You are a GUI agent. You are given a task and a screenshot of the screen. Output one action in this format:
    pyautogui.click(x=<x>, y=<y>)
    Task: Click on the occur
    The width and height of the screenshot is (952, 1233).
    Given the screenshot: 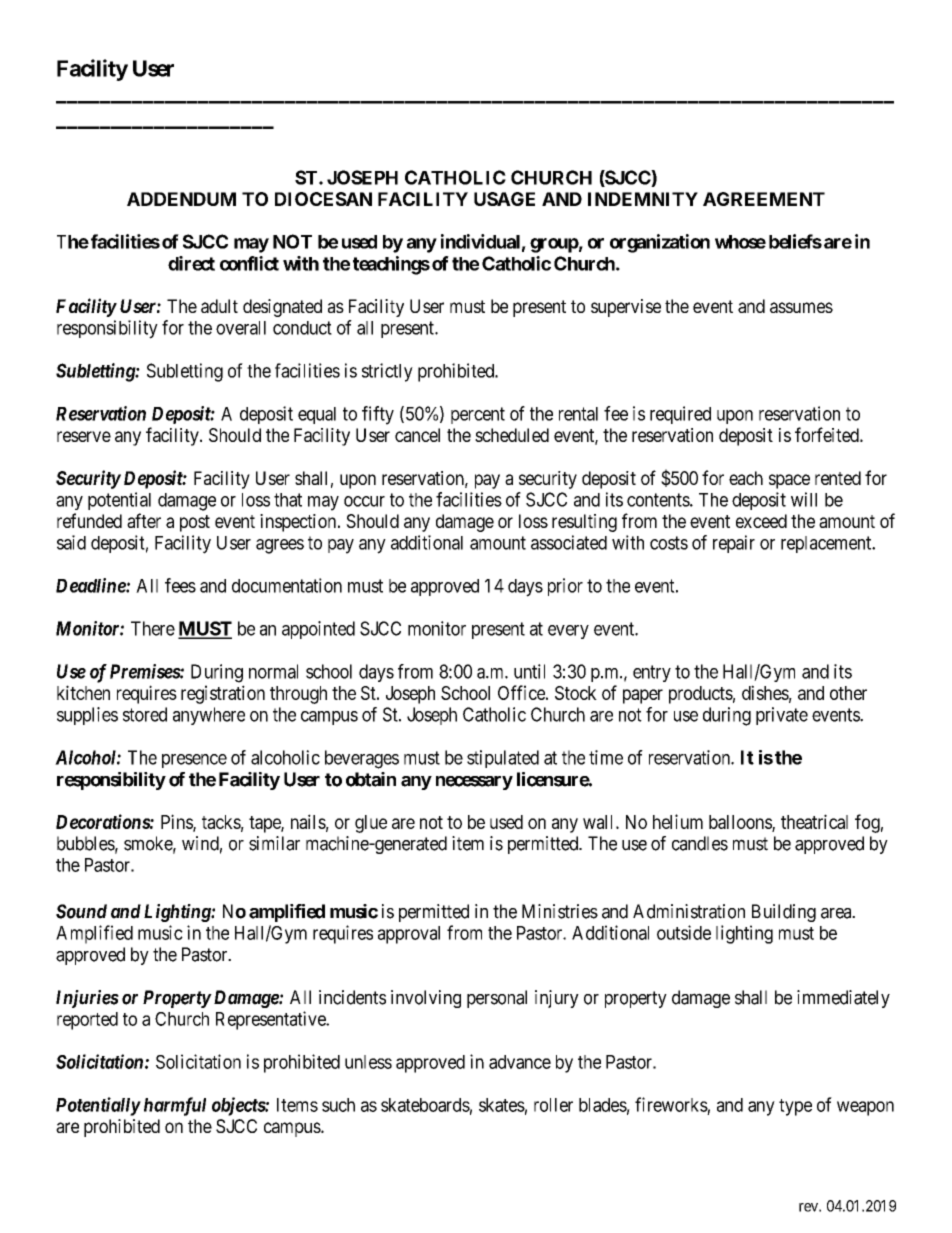 What is the action you would take?
    pyautogui.click(x=364, y=501)
